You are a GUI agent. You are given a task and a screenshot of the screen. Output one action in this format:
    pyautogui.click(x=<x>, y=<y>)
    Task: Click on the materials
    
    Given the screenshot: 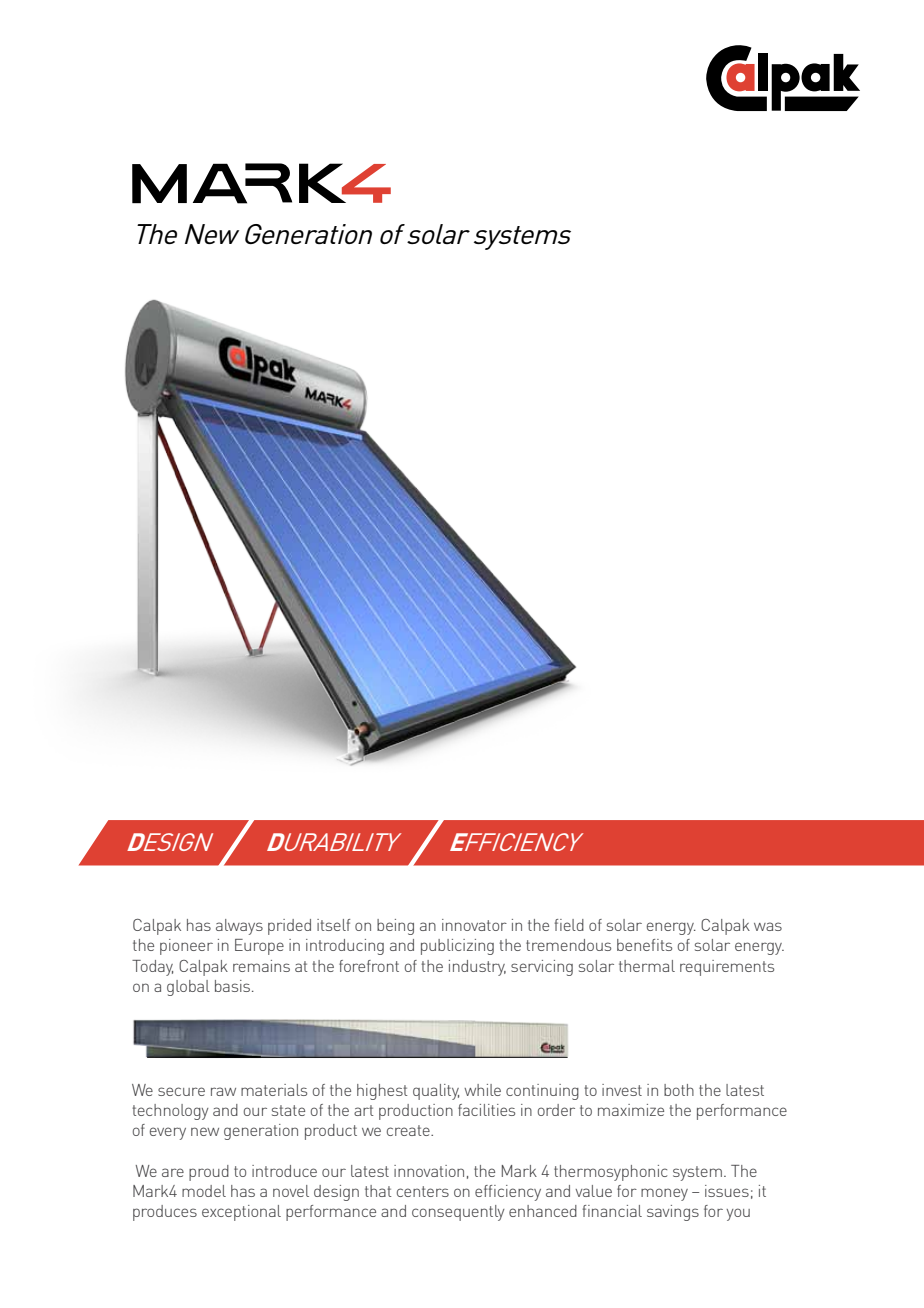 What is the action you would take?
    pyautogui.click(x=274, y=1090)
